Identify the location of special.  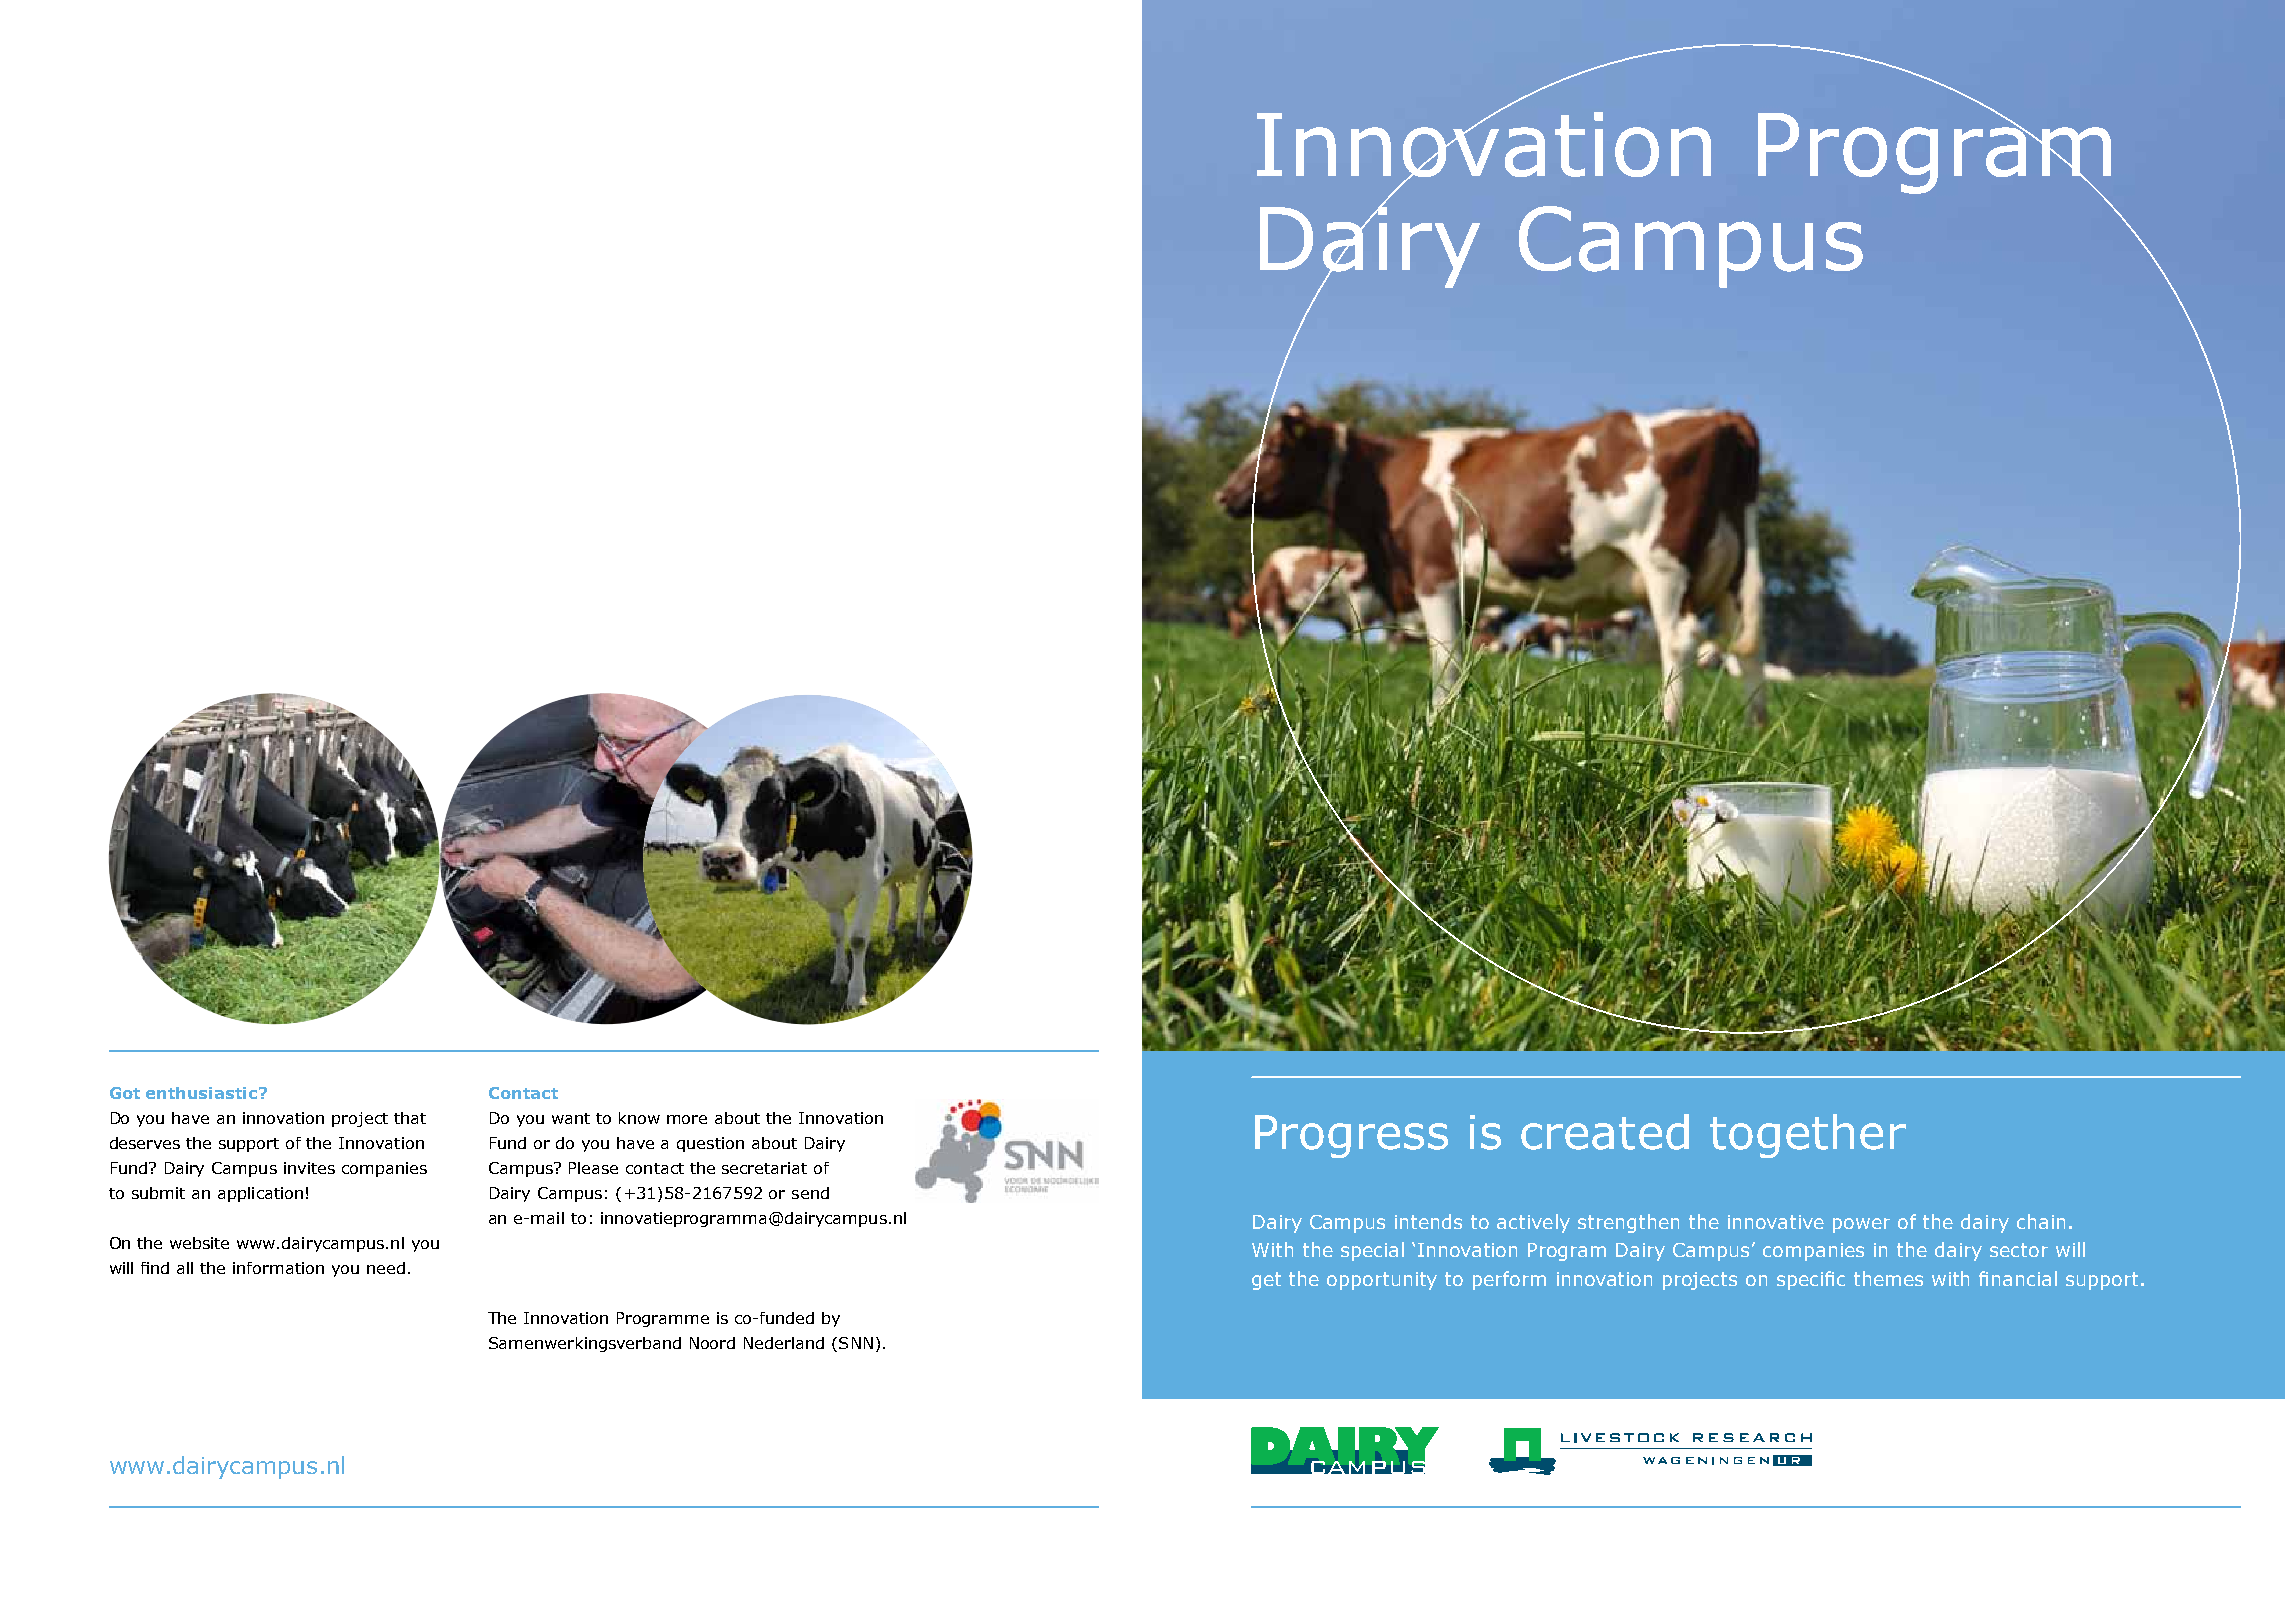
(1372, 1251).
